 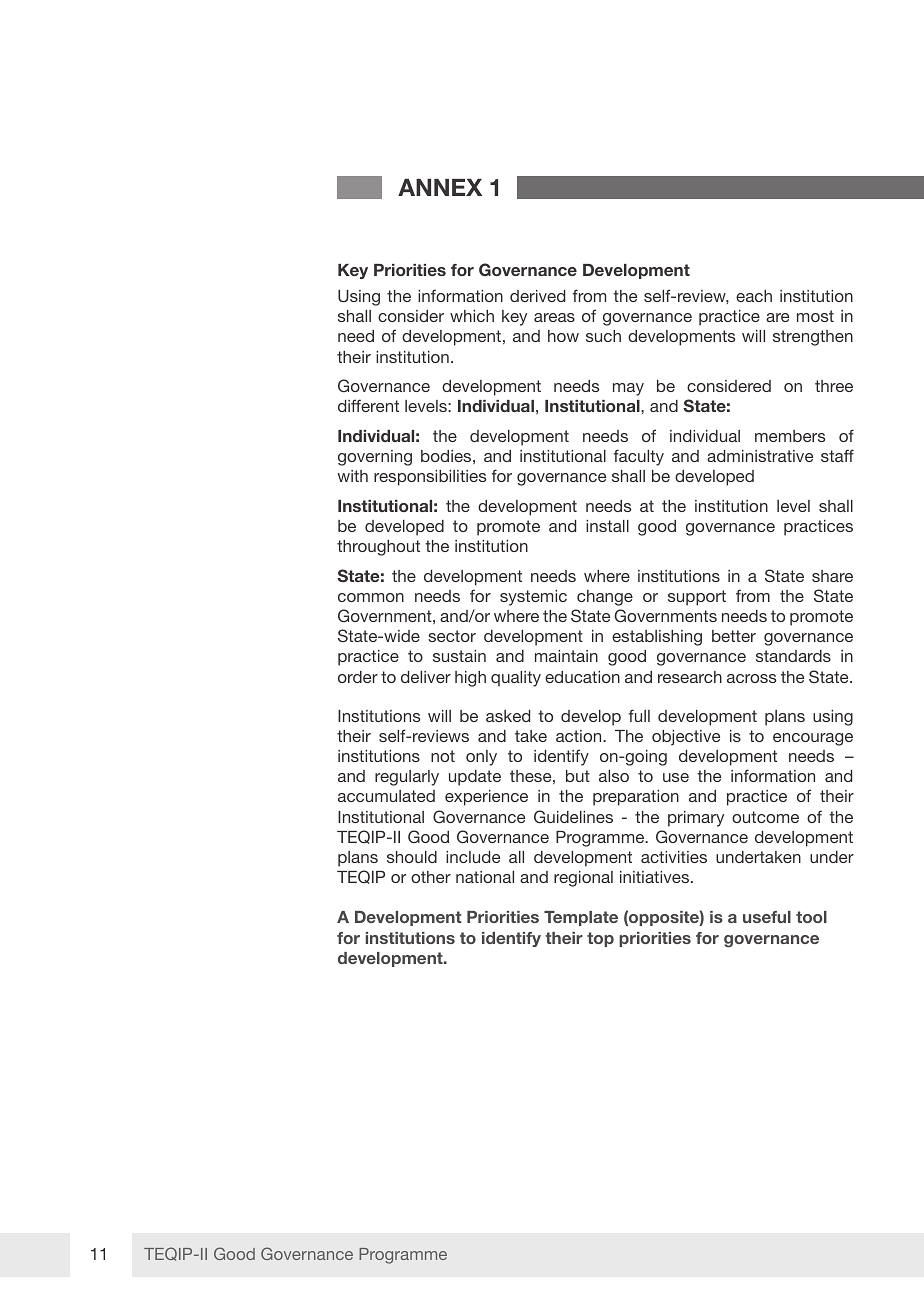 I want to click on sector, so click(x=452, y=636).
